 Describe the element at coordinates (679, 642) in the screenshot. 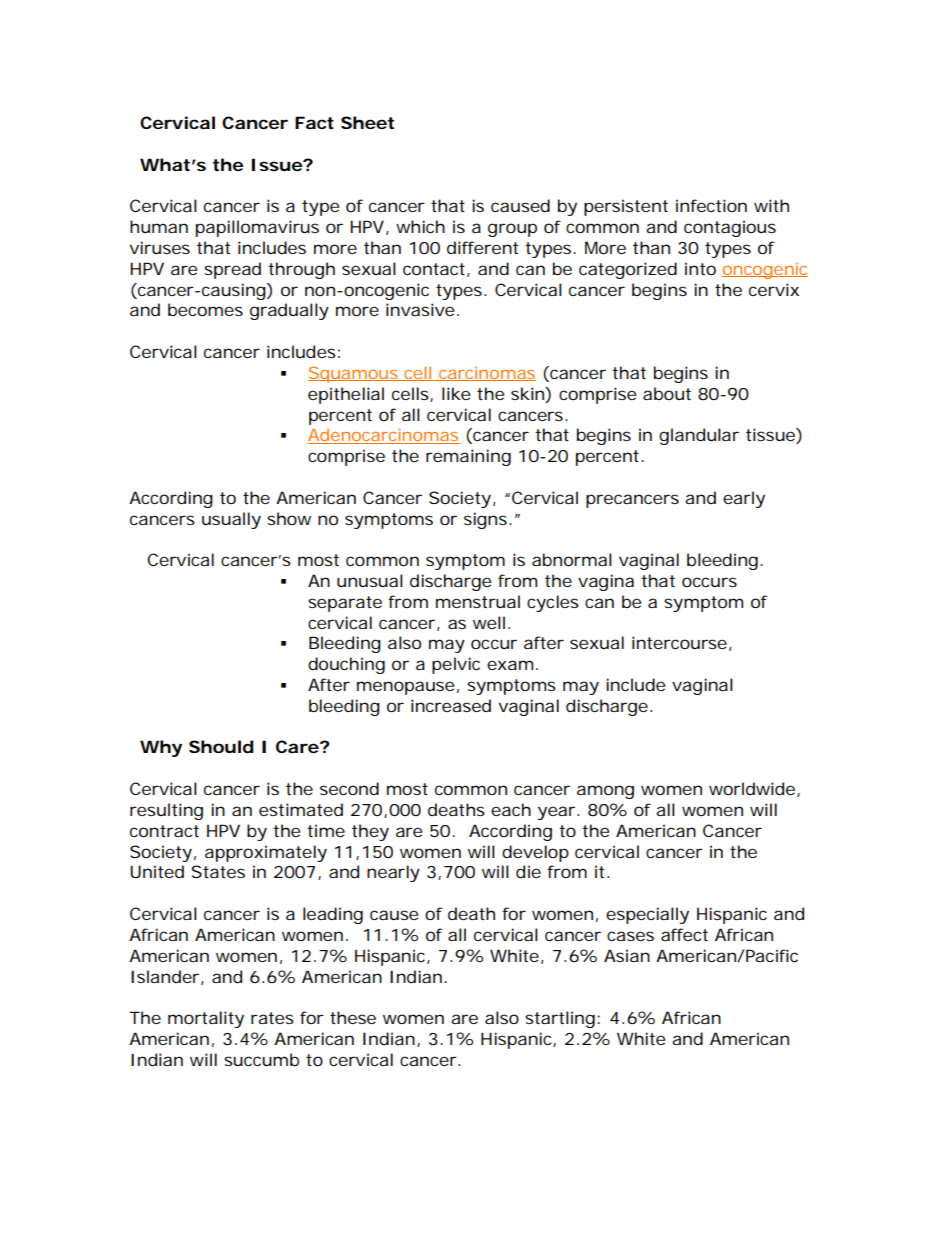

I see `intercourse` at that location.
